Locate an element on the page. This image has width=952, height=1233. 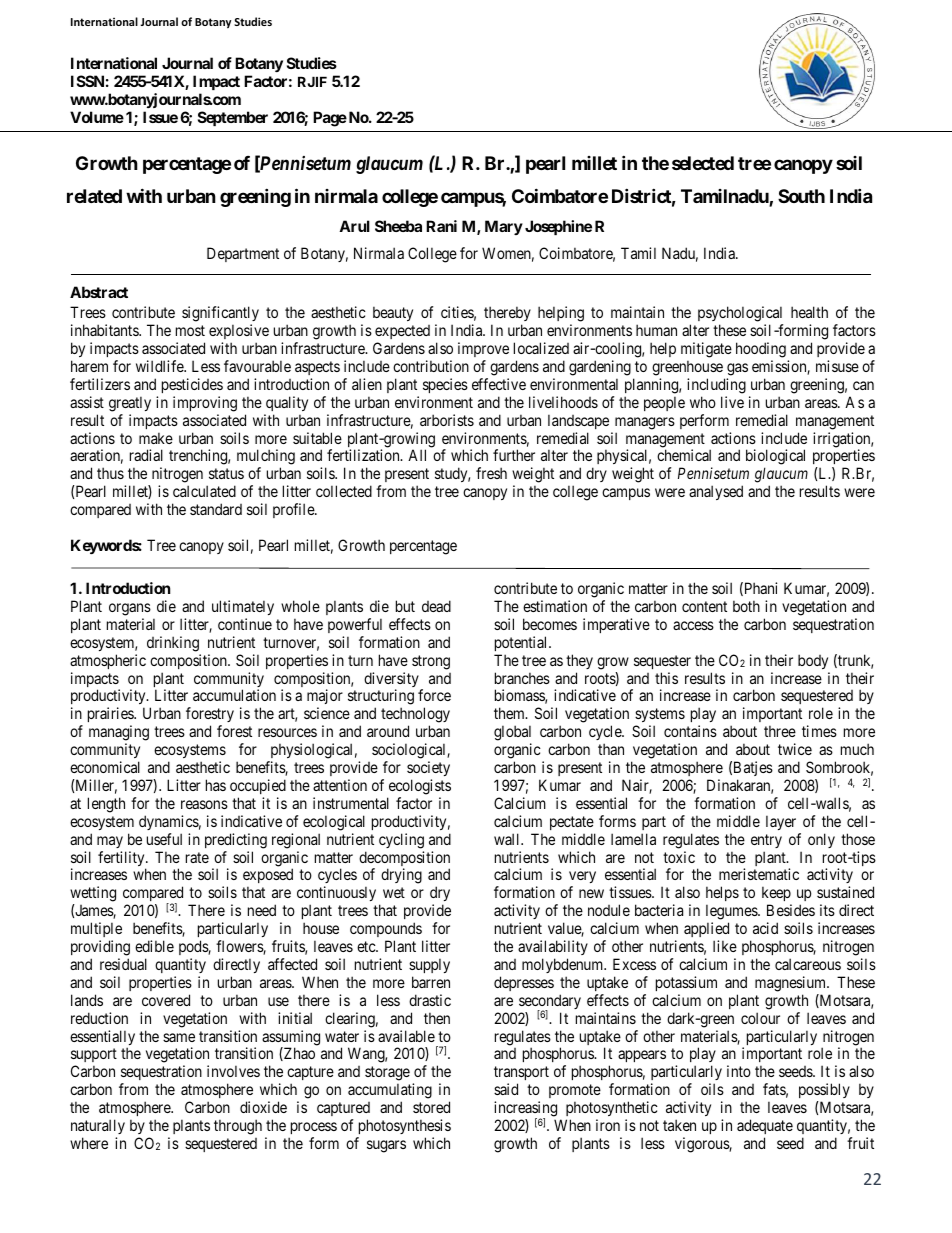
both is located at coordinates (746, 606).
